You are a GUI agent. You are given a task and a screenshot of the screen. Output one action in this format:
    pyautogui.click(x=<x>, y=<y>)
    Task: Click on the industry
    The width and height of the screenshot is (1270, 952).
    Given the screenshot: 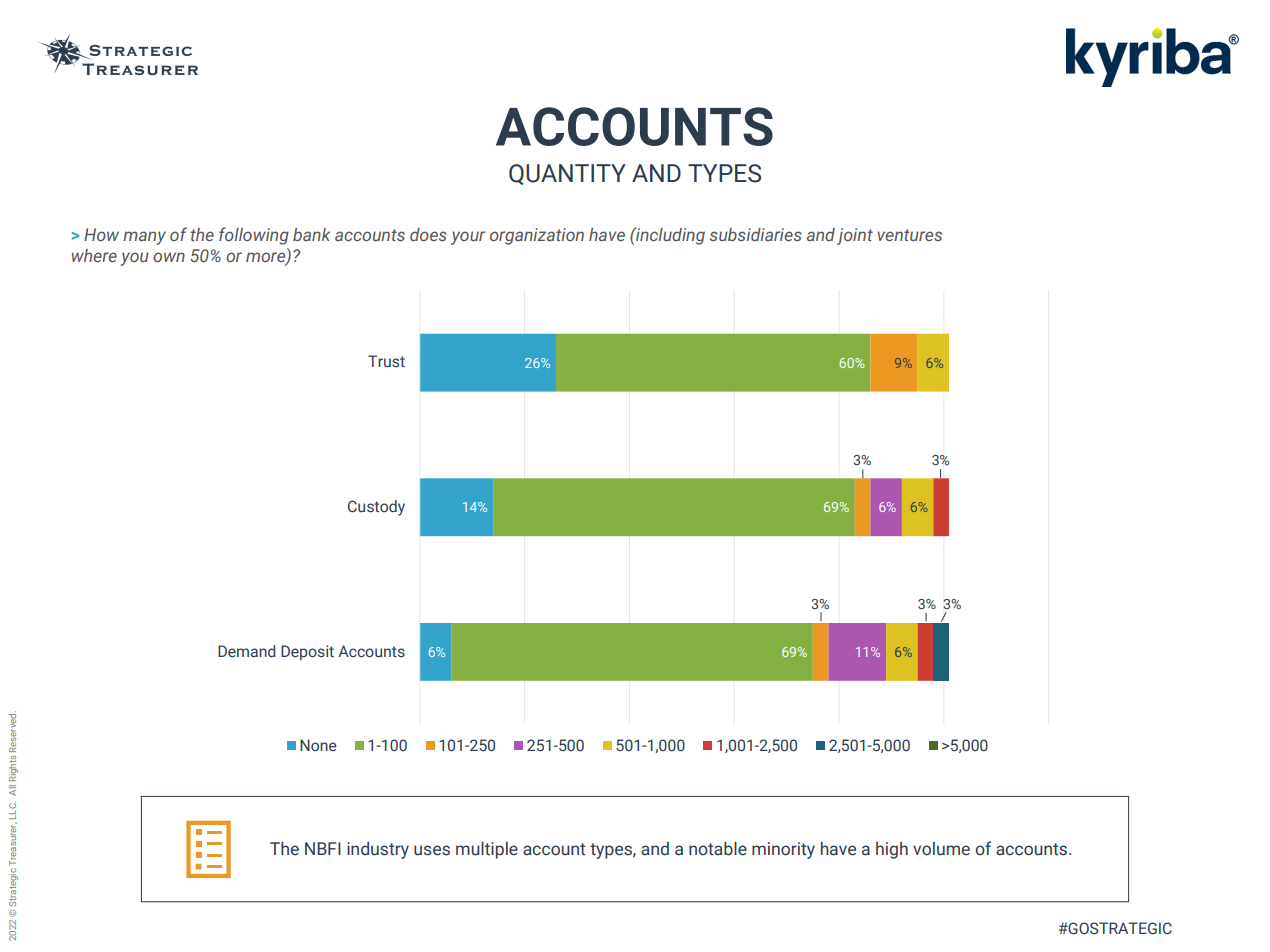 What is the action you would take?
    pyautogui.click(x=378, y=850)
